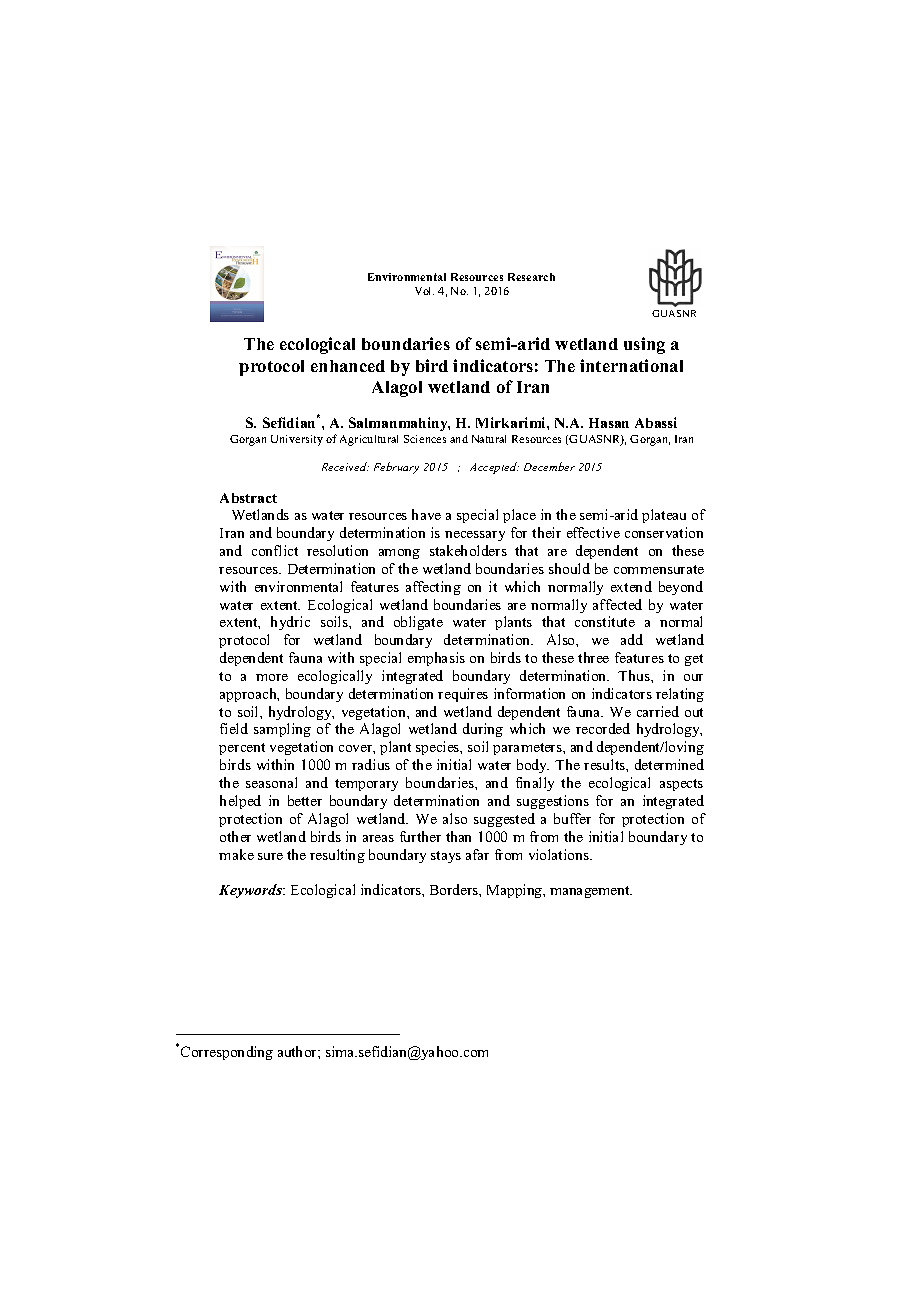 The height and width of the screenshot is (1308, 924). Describe the element at coordinates (635, 675) in the screenshot. I see `Thus` at that location.
